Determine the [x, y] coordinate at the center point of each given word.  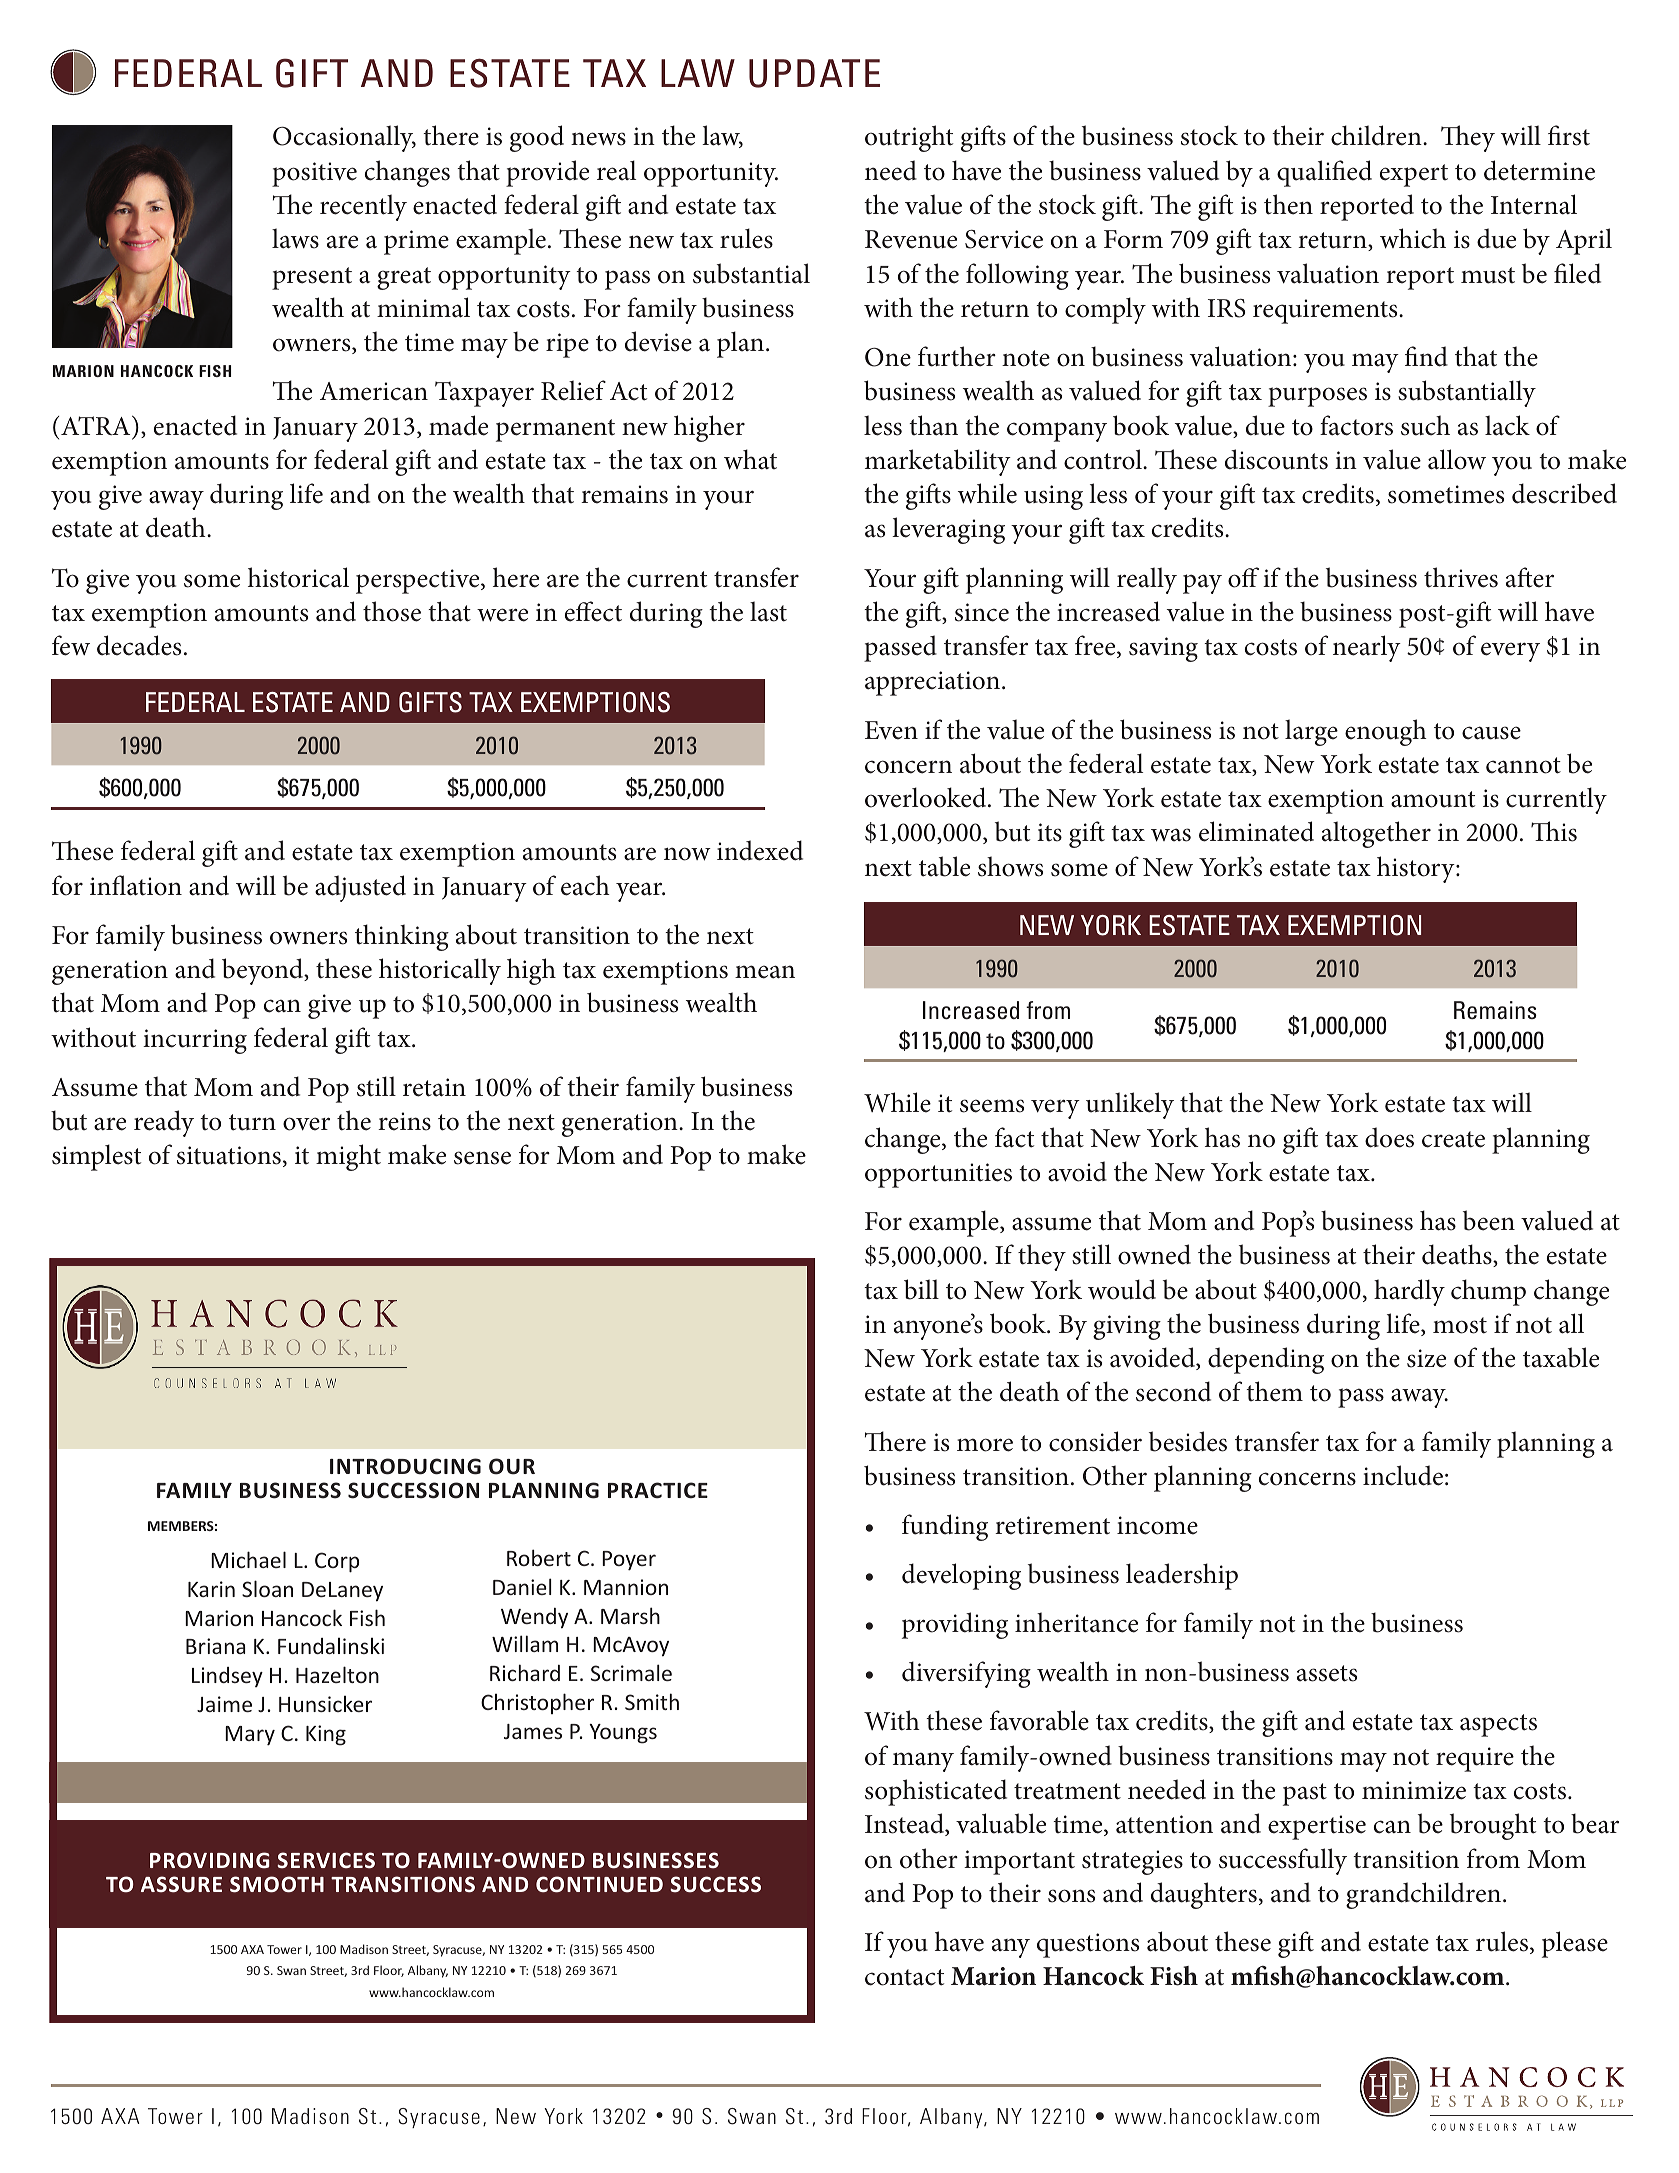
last [768, 611]
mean [765, 972]
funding [945, 1527]
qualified [1324, 173]
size [1426, 1358]
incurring [195, 1041]
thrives [1461, 577]
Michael [248, 1559]
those [392, 611]
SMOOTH [277, 1884]
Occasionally [344, 138]
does [1389, 1137]
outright [909, 138]
